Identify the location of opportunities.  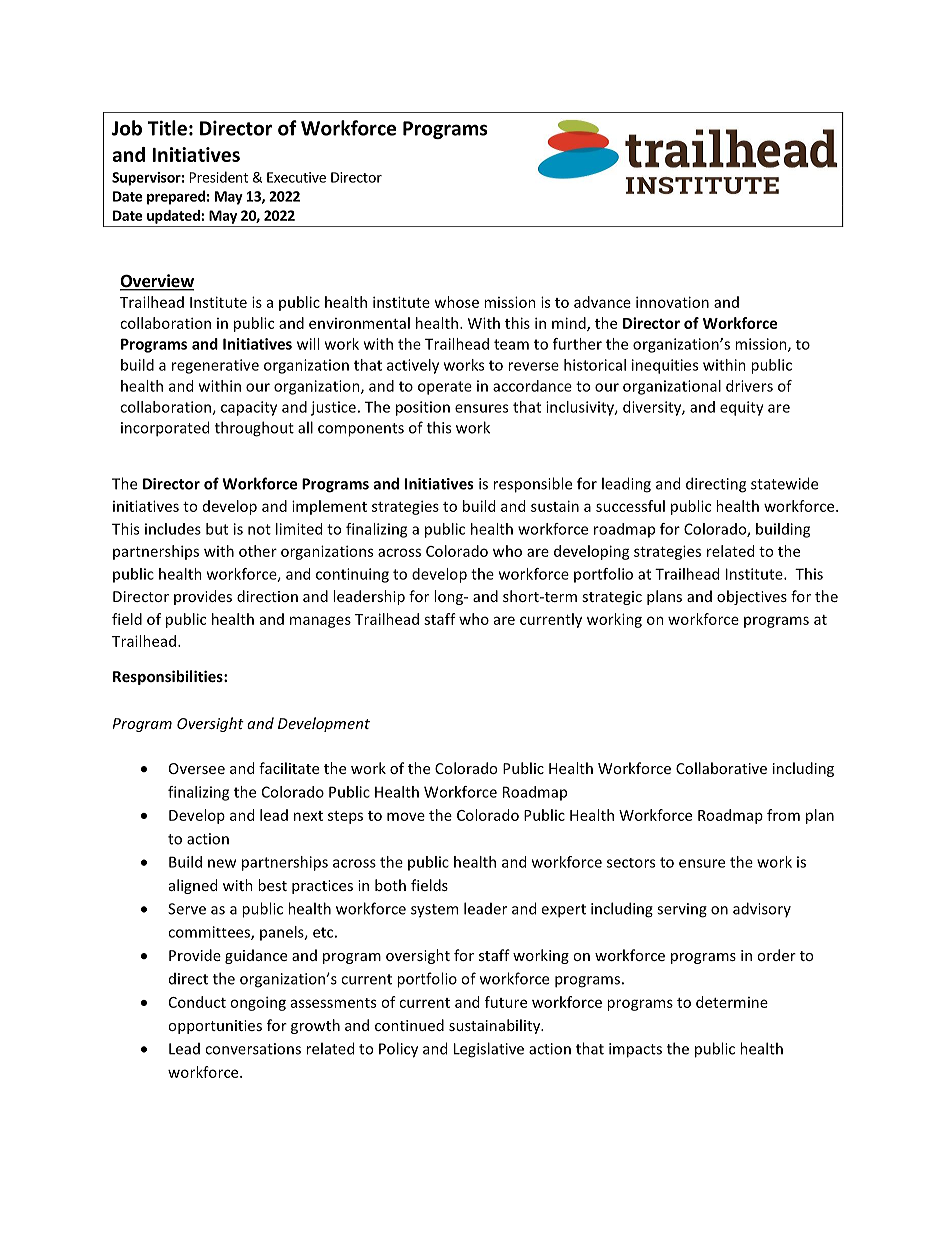
(215, 1027).
